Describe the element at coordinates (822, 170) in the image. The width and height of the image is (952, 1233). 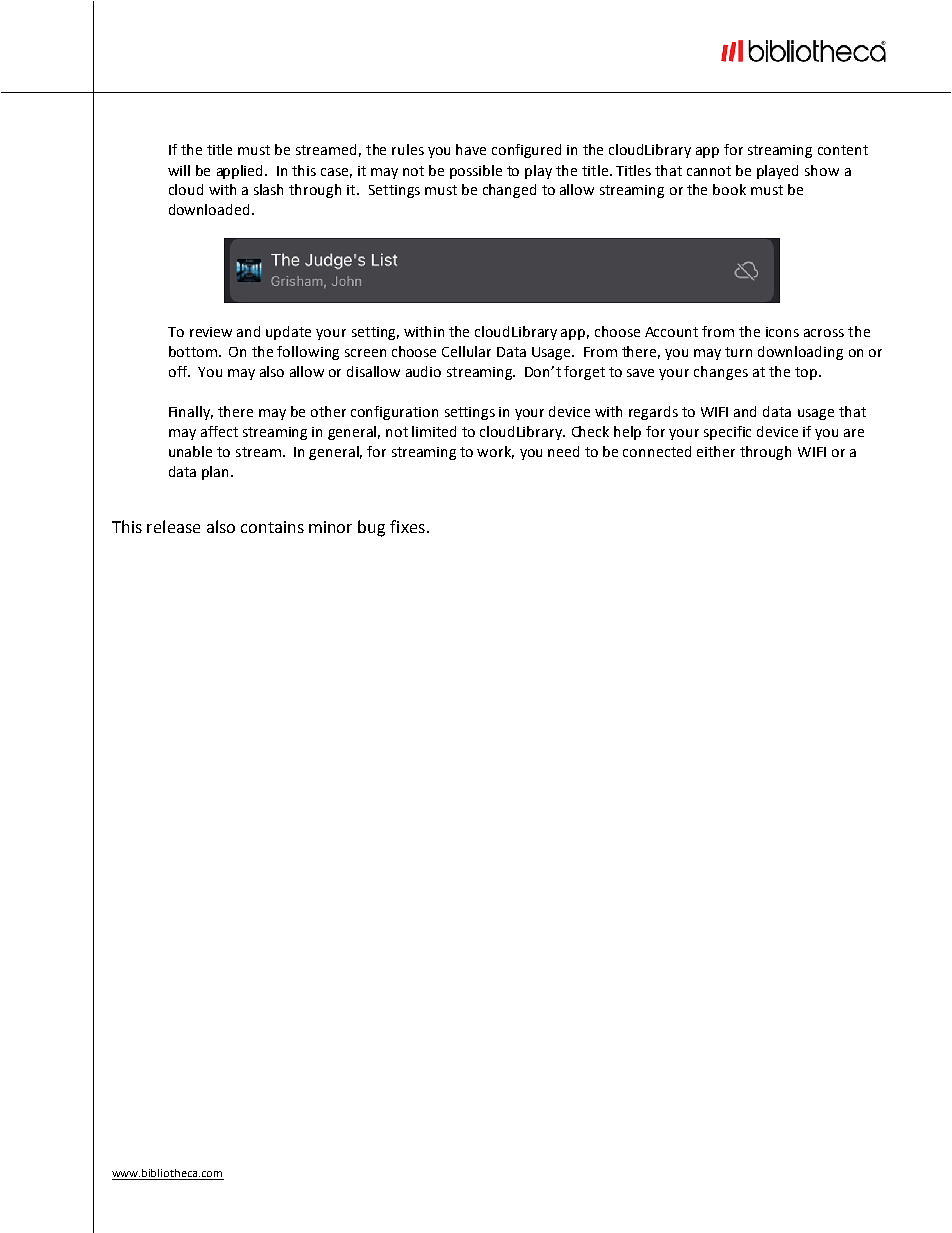
I see `show` at that location.
